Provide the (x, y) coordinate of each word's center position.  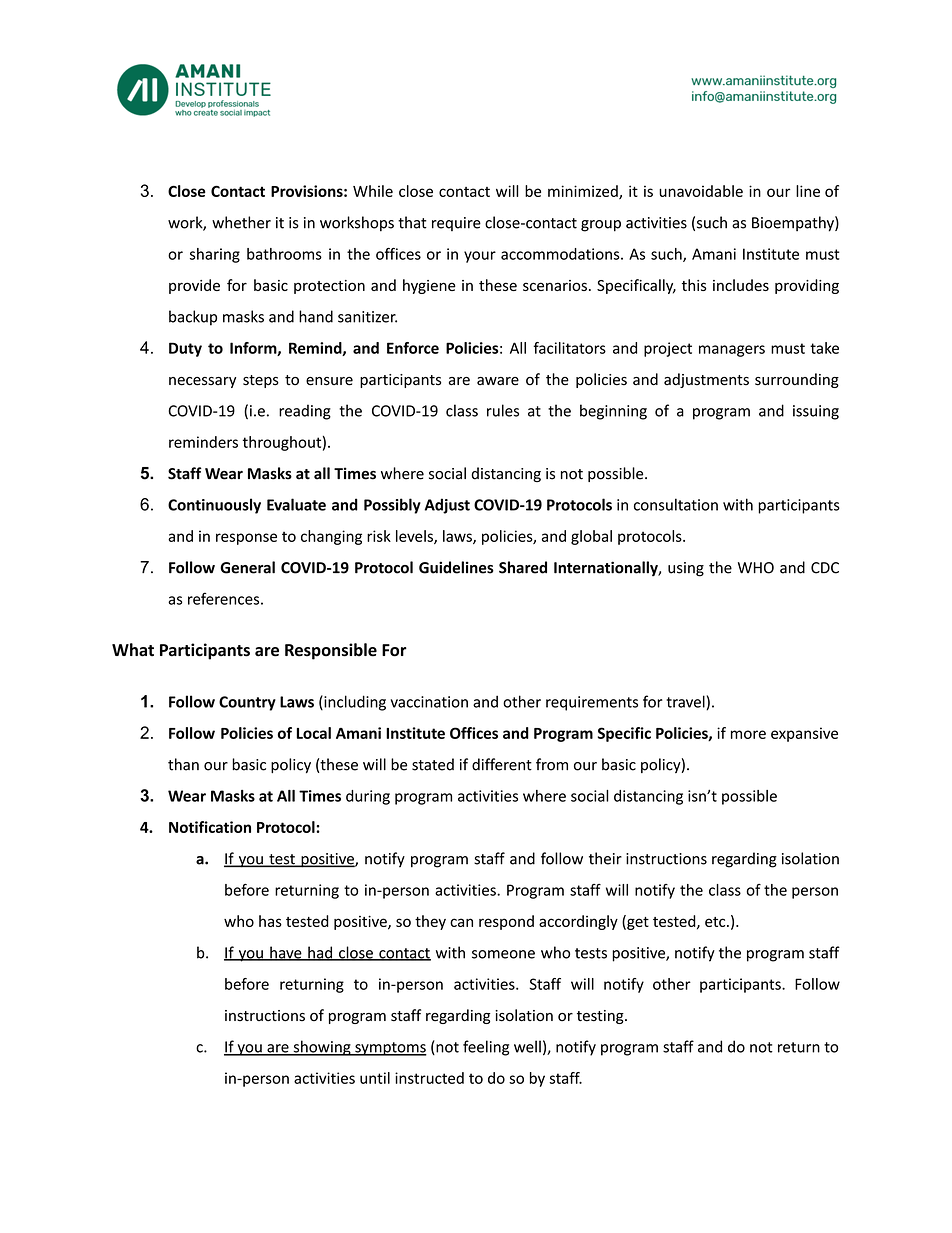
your (480, 257)
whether (241, 222)
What (133, 650)
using (686, 569)
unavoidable (701, 191)
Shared (523, 567)
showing (322, 1048)
